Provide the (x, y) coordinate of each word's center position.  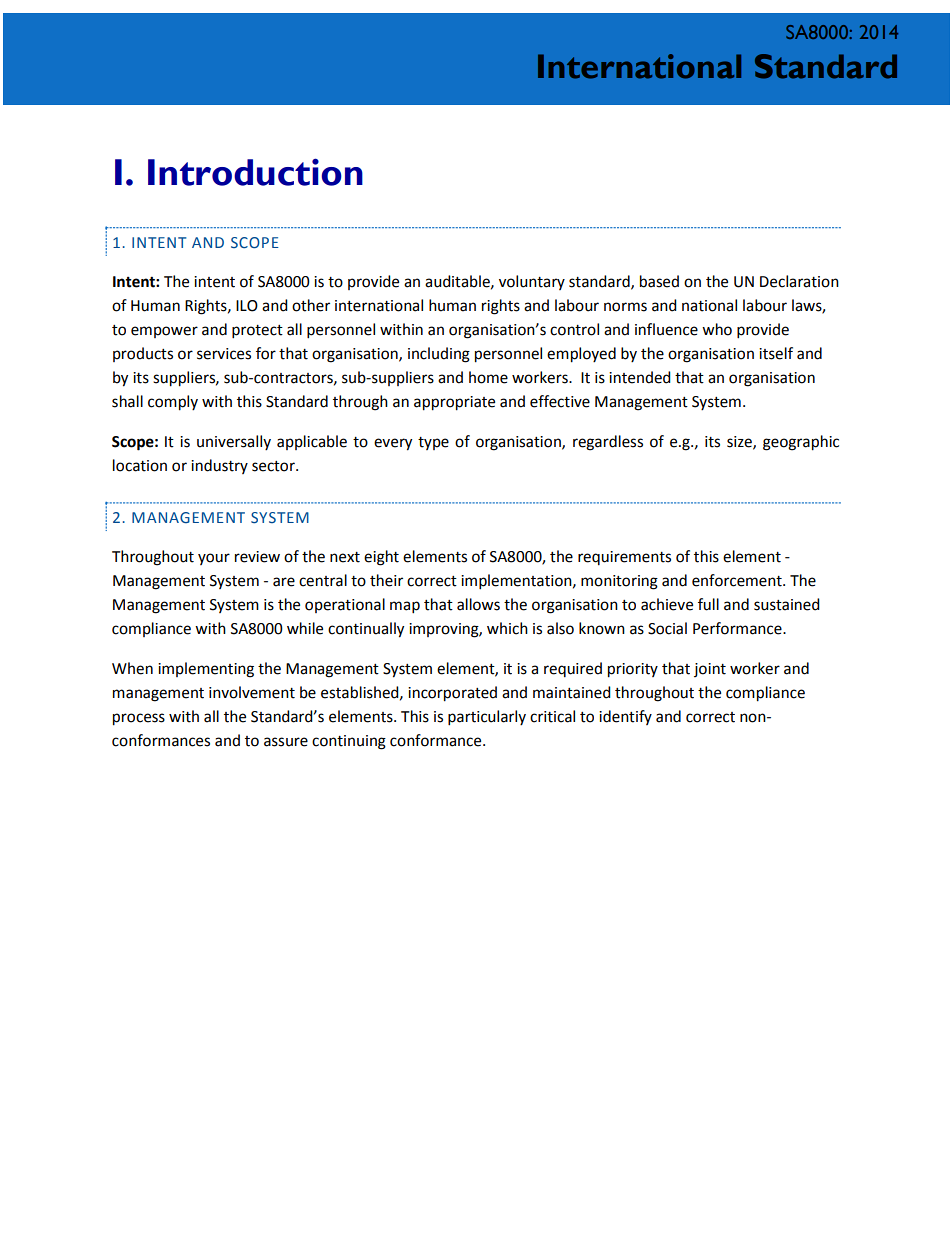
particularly (487, 718)
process (139, 719)
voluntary (532, 282)
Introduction (255, 172)
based (659, 281)
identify (625, 717)
